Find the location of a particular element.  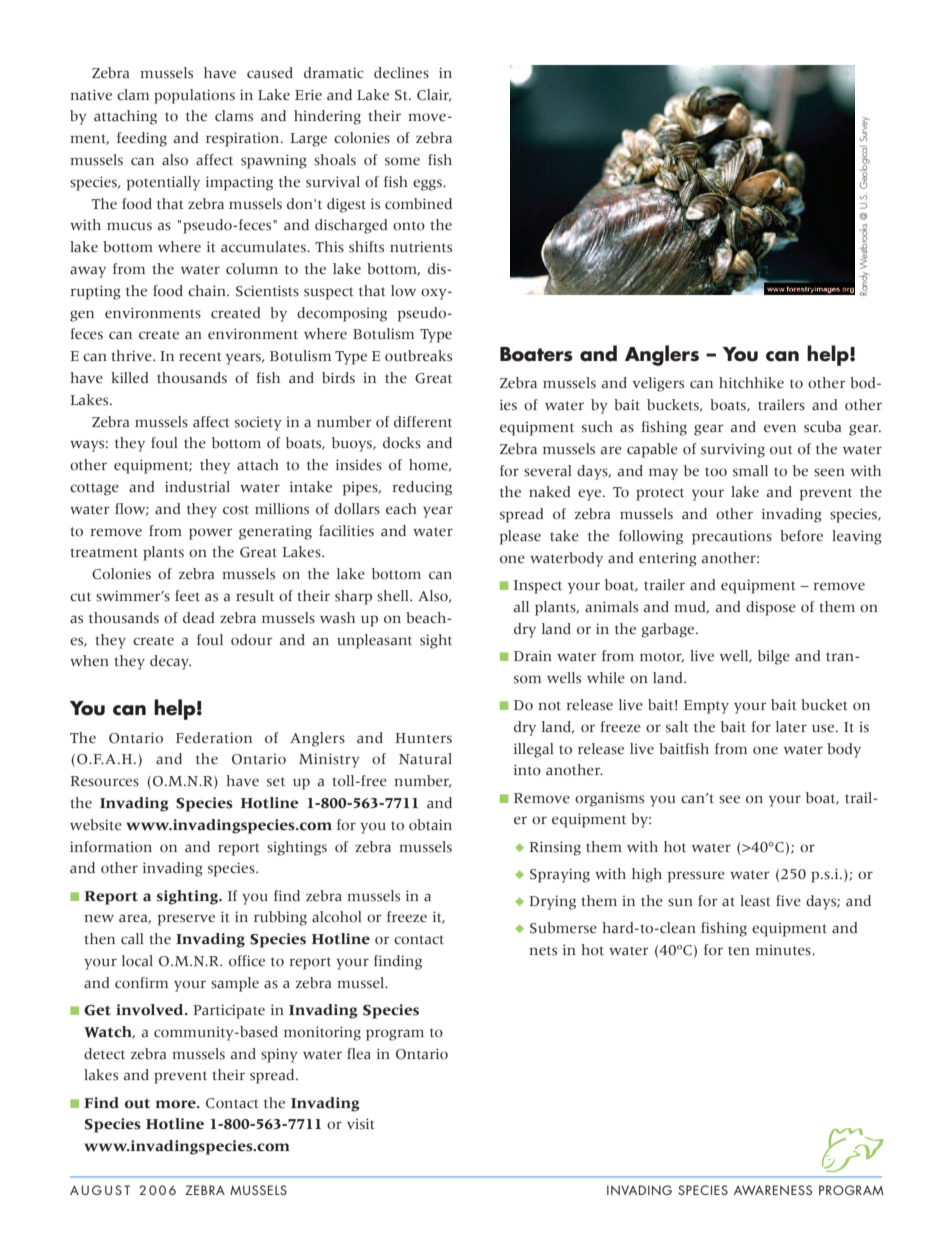

reducing is located at coordinates (422, 488).
